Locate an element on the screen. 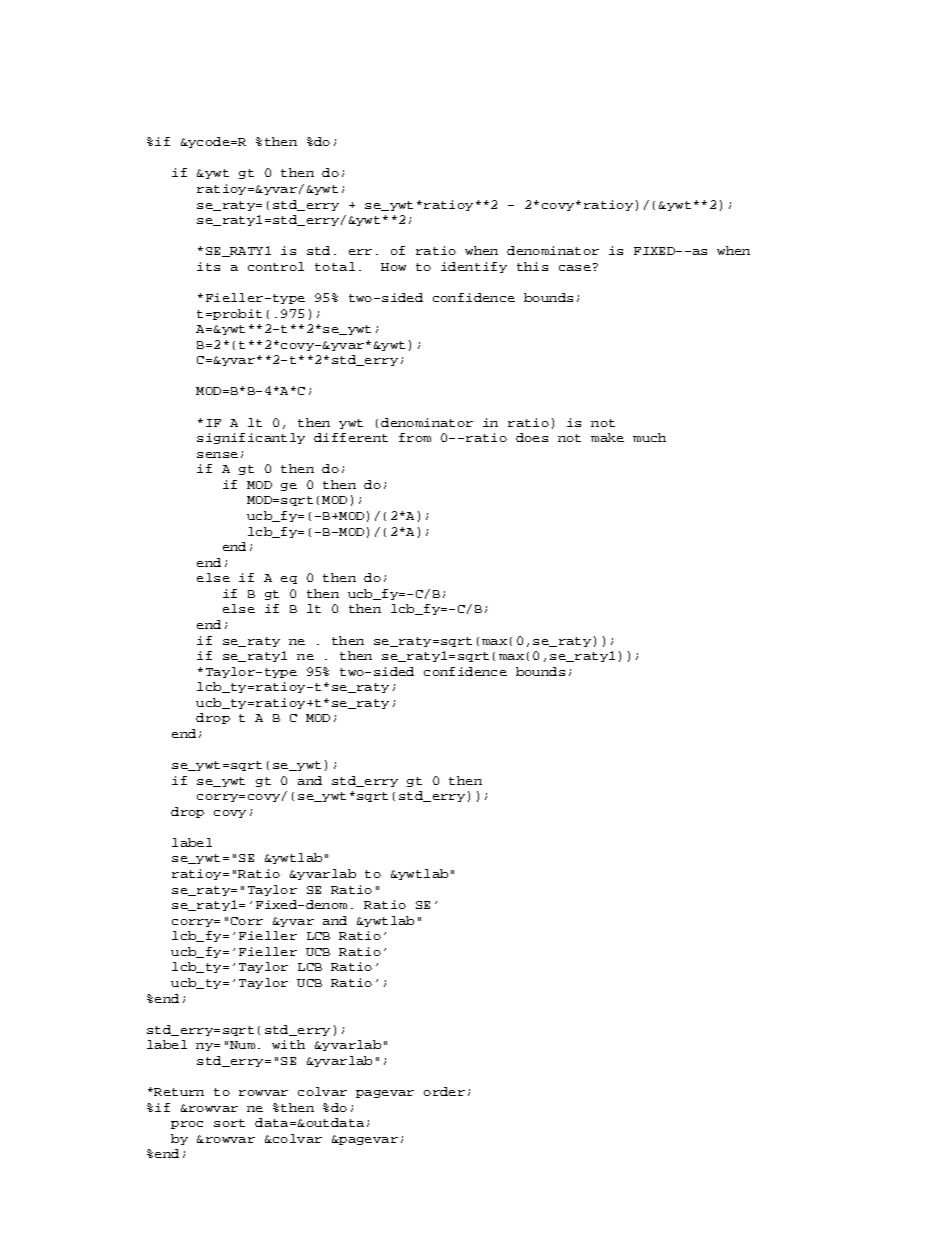 This screenshot has height=1233, width=952. case is located at coordinates (575, 268).
